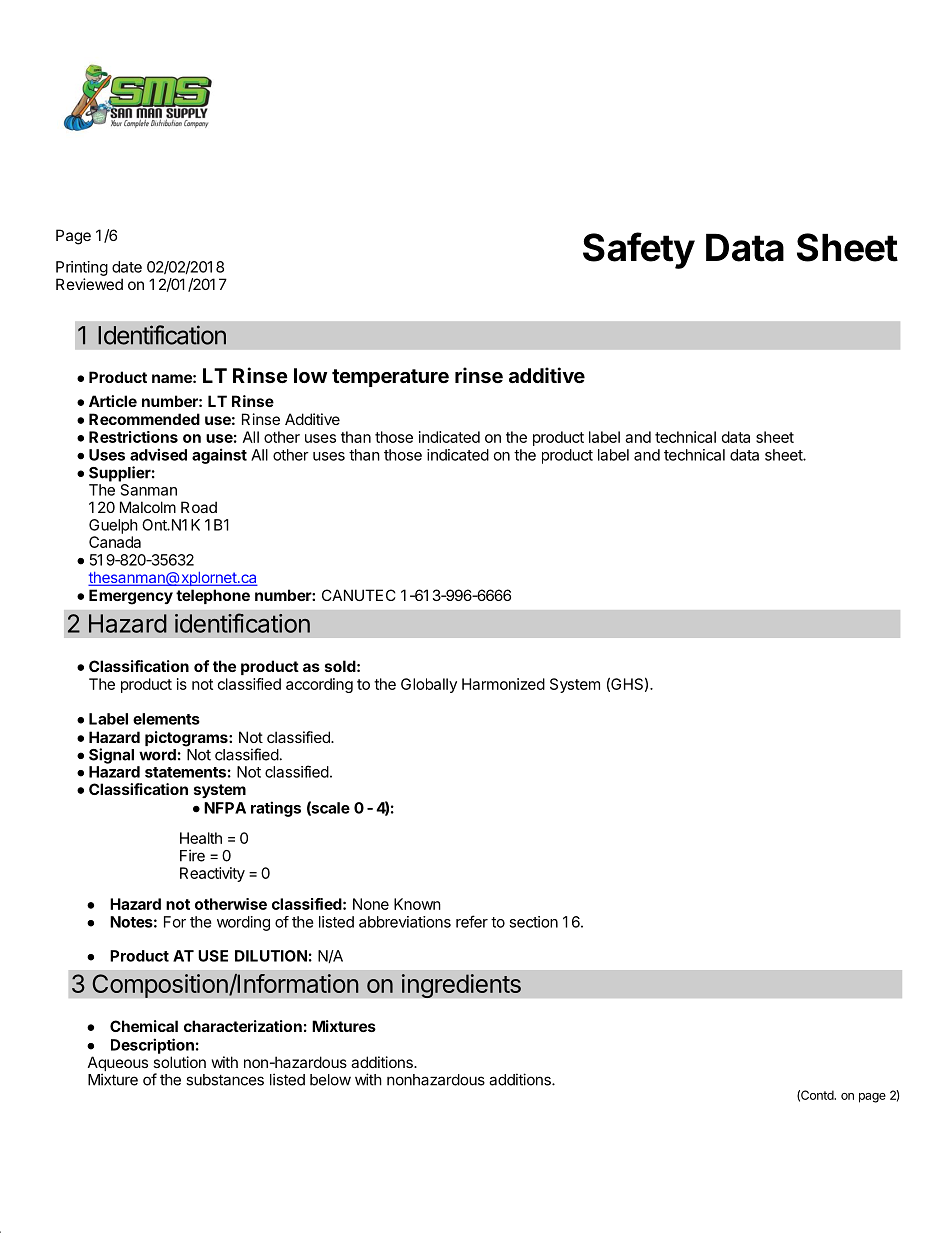 The height and width of the document is (1233, 952). What do you see at coordinates (533, 922) in the document?
I see `section` at bounding box center [533, 922].
